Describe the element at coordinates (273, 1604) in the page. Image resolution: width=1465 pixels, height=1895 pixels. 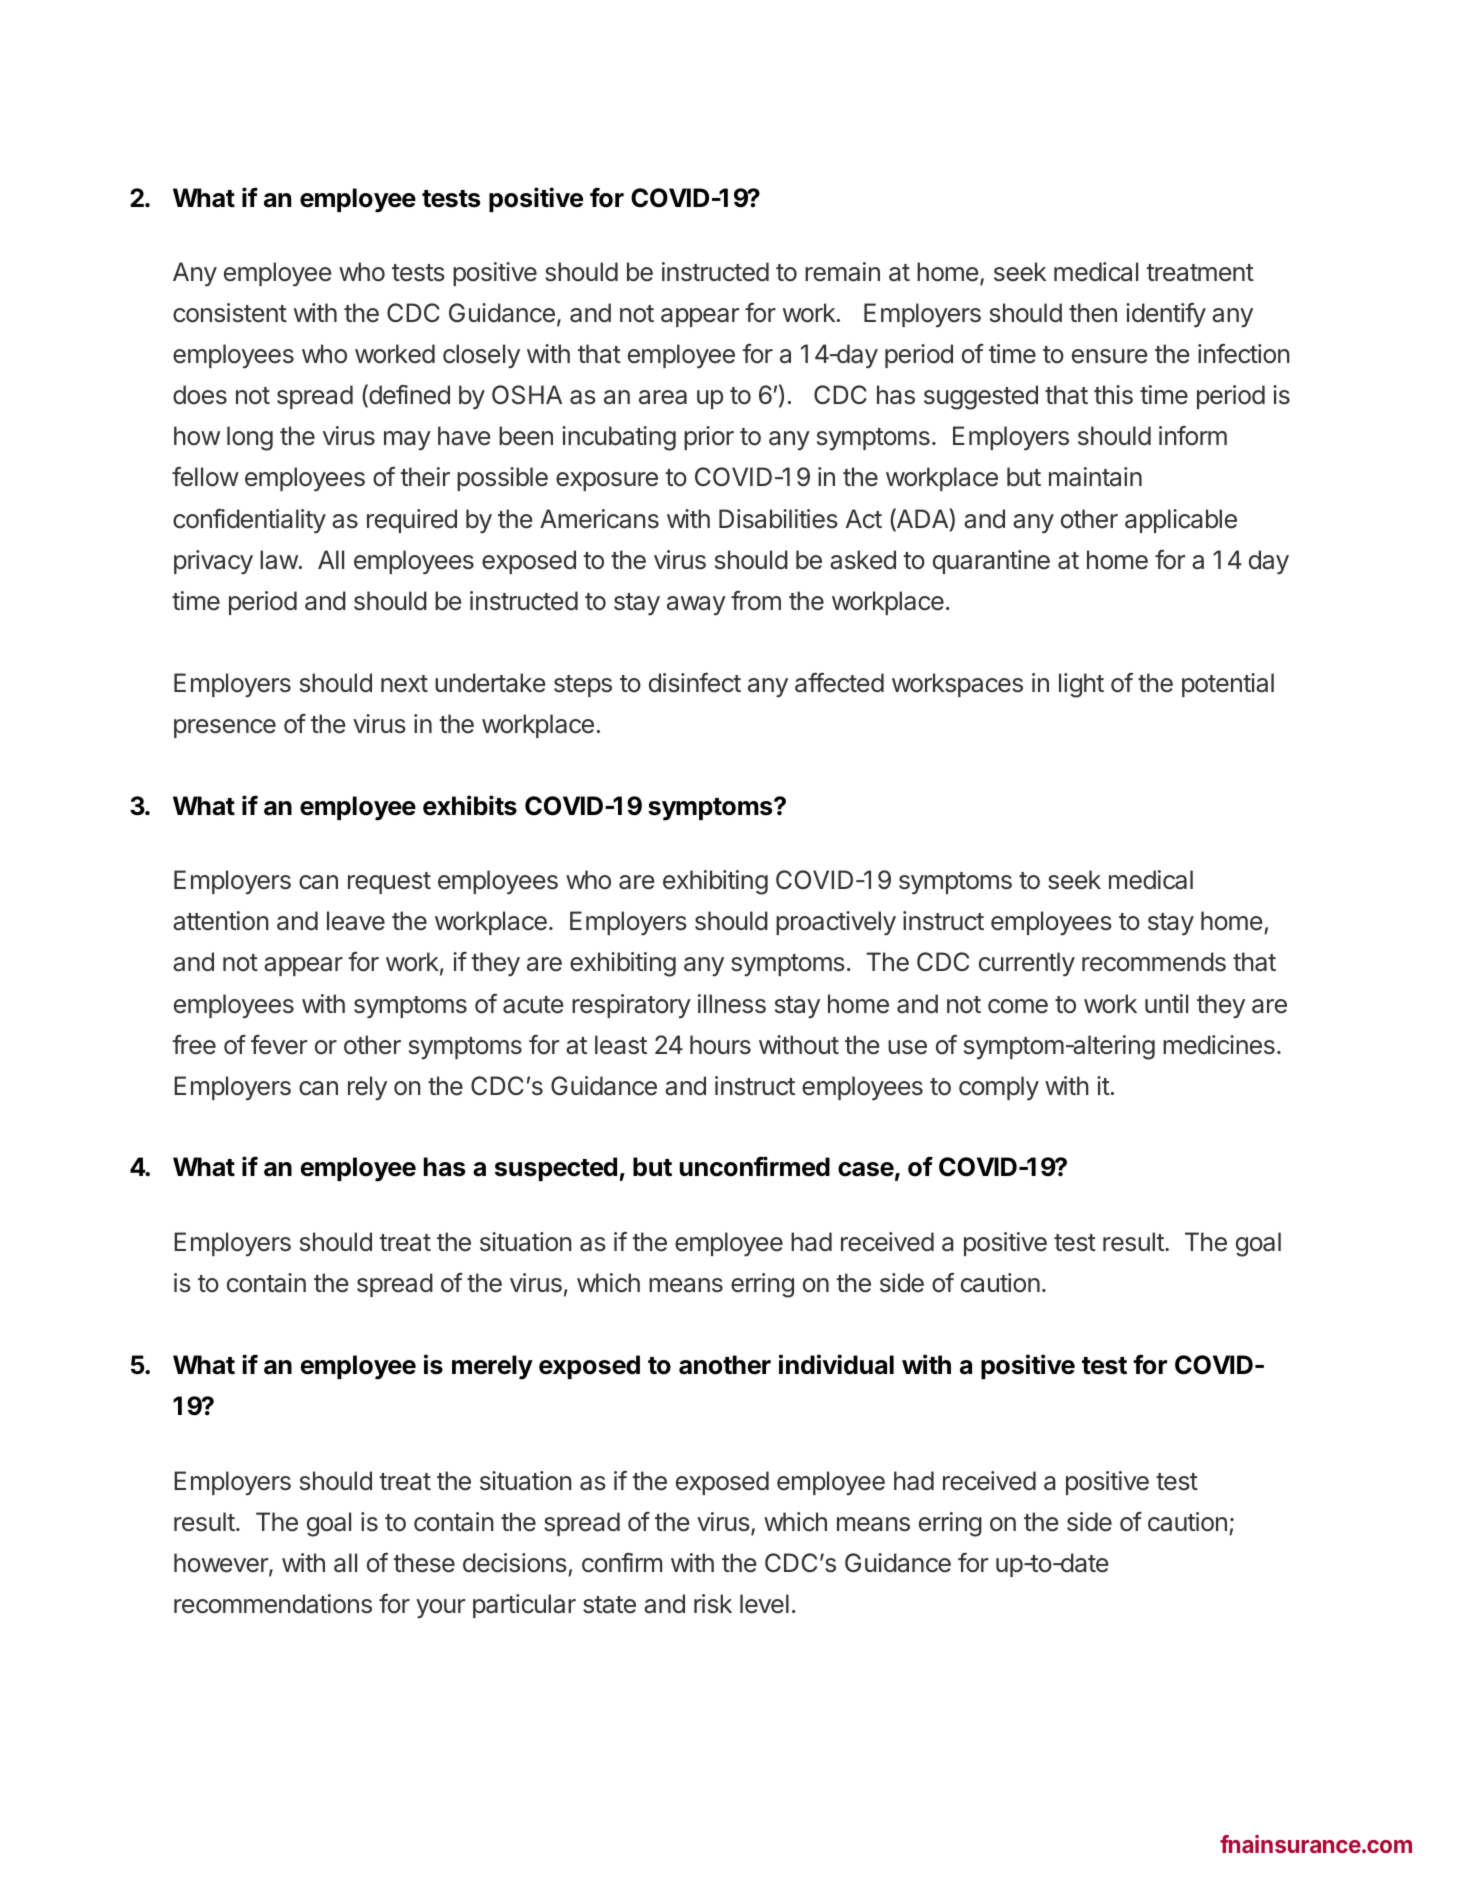
I see `recommendations` at that location.
